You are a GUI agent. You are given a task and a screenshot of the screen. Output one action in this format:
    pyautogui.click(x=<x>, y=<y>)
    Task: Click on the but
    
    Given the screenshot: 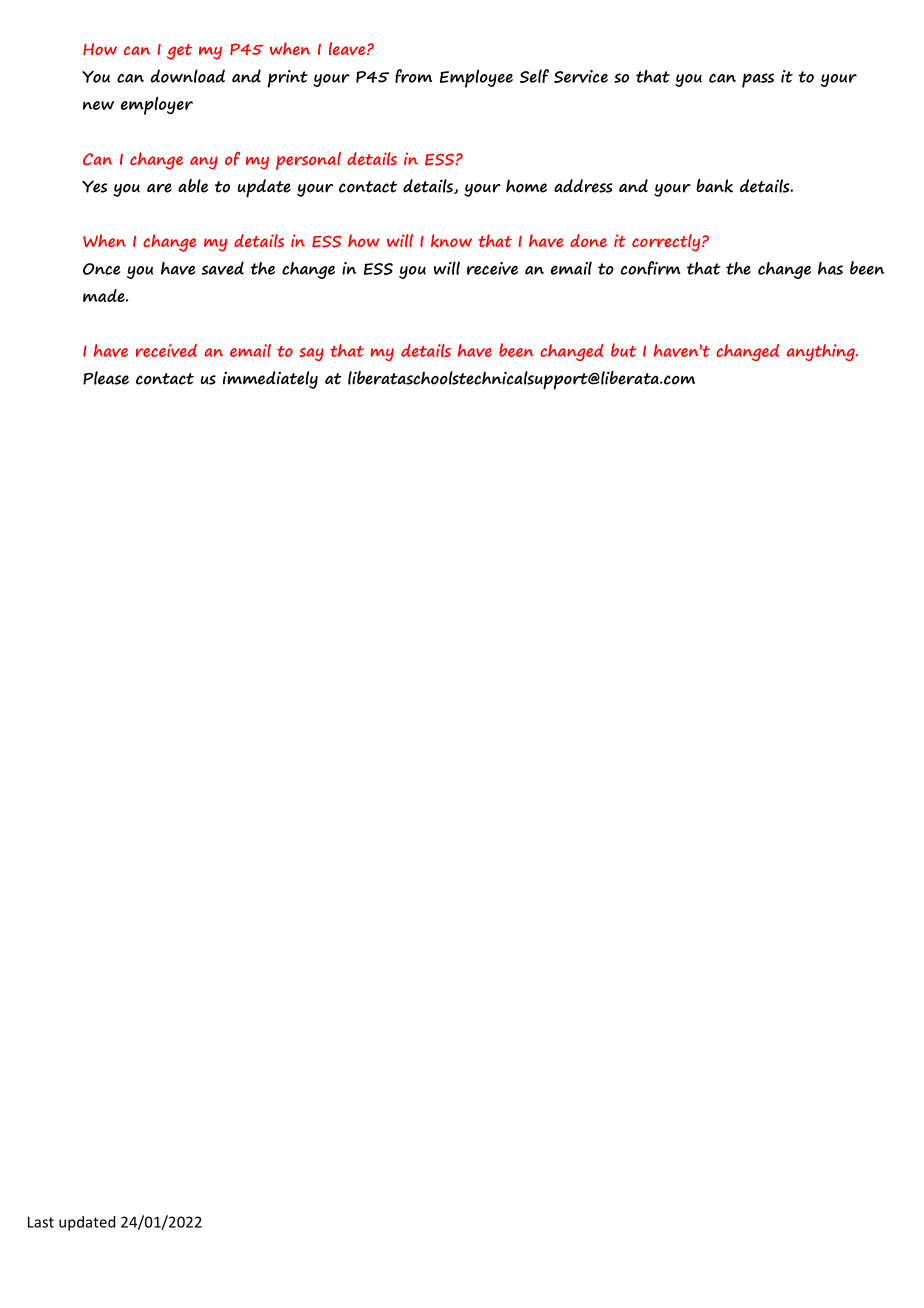 What is the action you would take?
    pyautogui.click(x=623, y=350)
